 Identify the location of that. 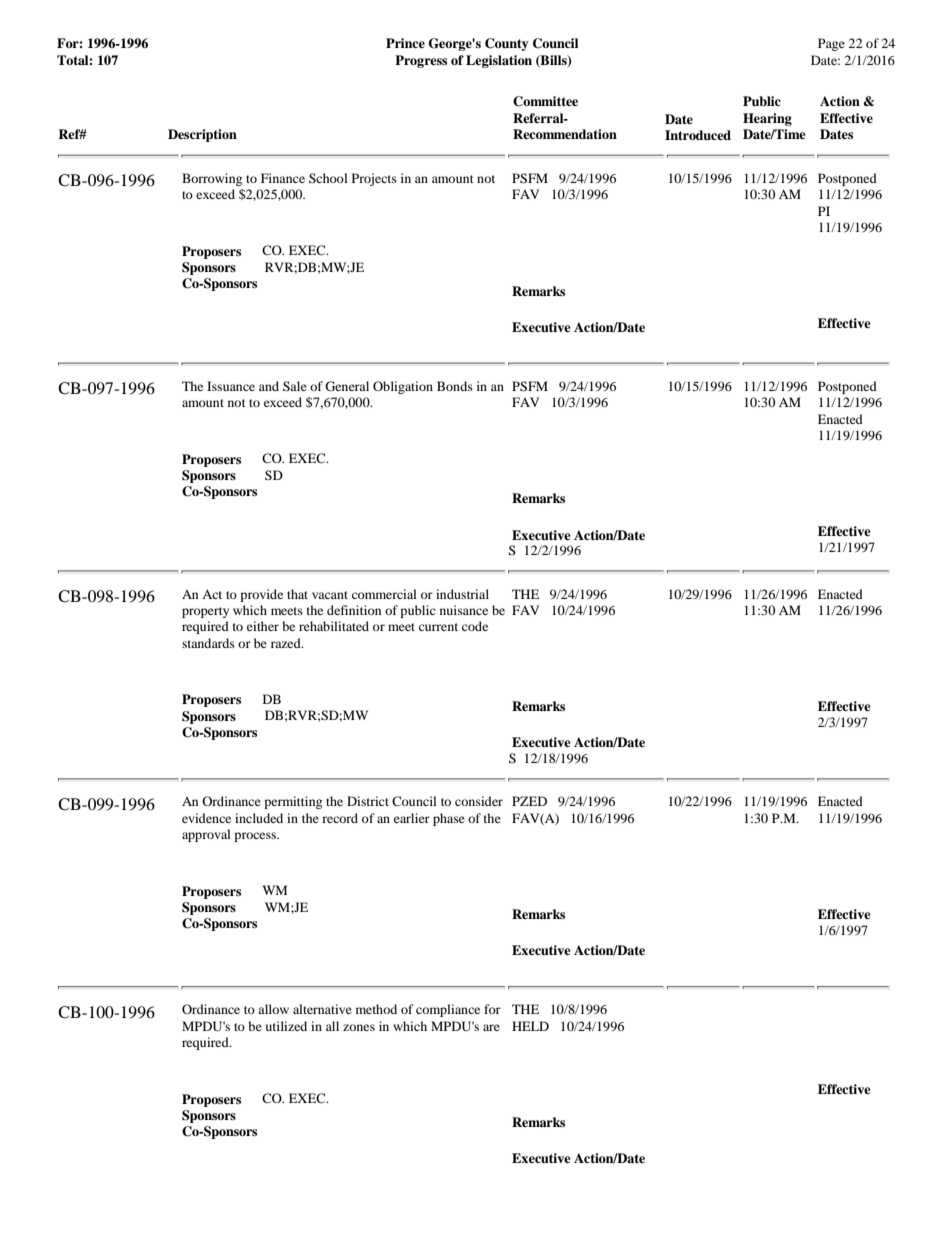
(297, 594).
